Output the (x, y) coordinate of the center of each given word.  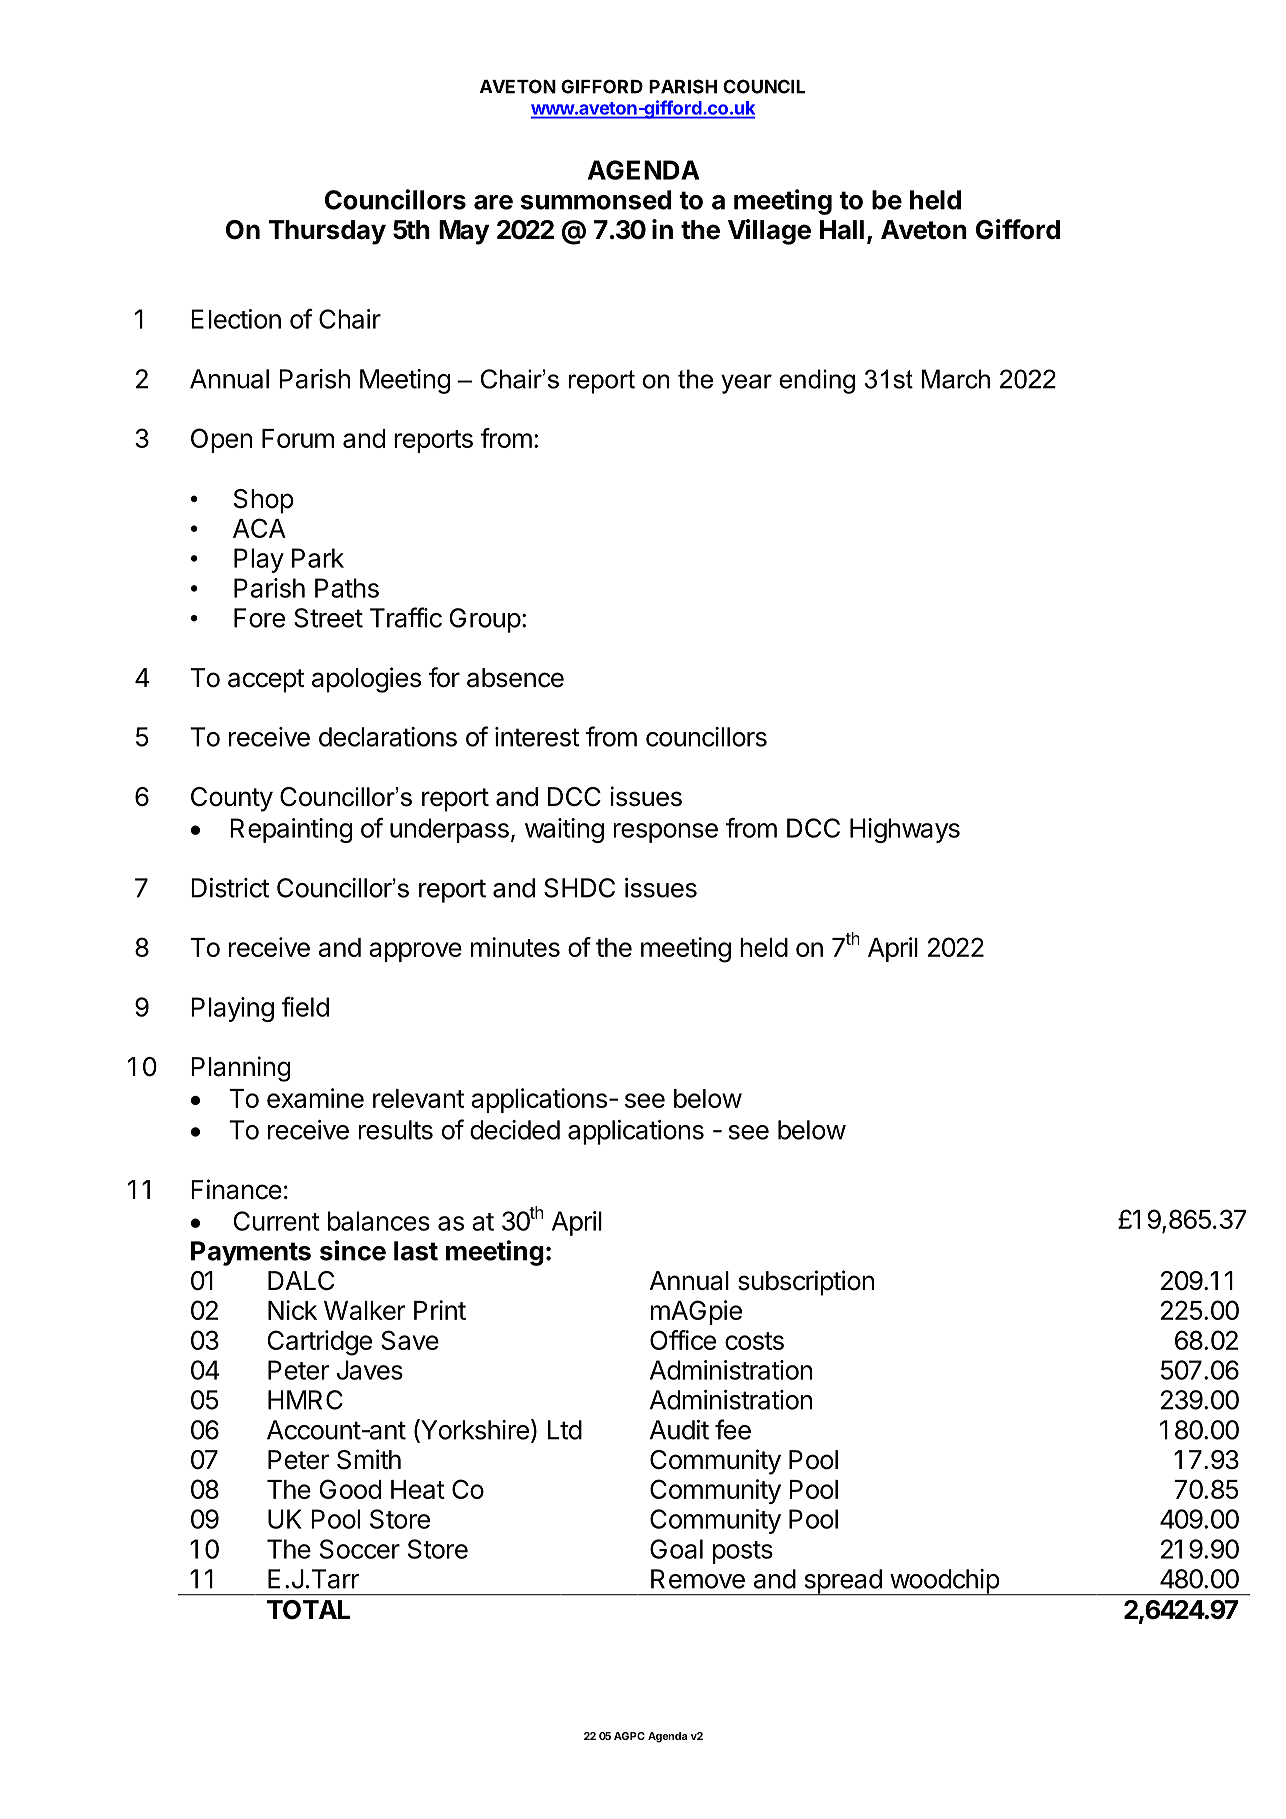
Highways (905, 830)
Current (277, 1221)
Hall (842, 230)
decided (515, 1130)
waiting (564, 830)
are (493, 202)
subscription (806, 1283)
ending (817, 381)
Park (318, 558)
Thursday (327, 232)
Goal (676, 1549)
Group (485, 620)
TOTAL (309, 1610)
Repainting (291, 830)
